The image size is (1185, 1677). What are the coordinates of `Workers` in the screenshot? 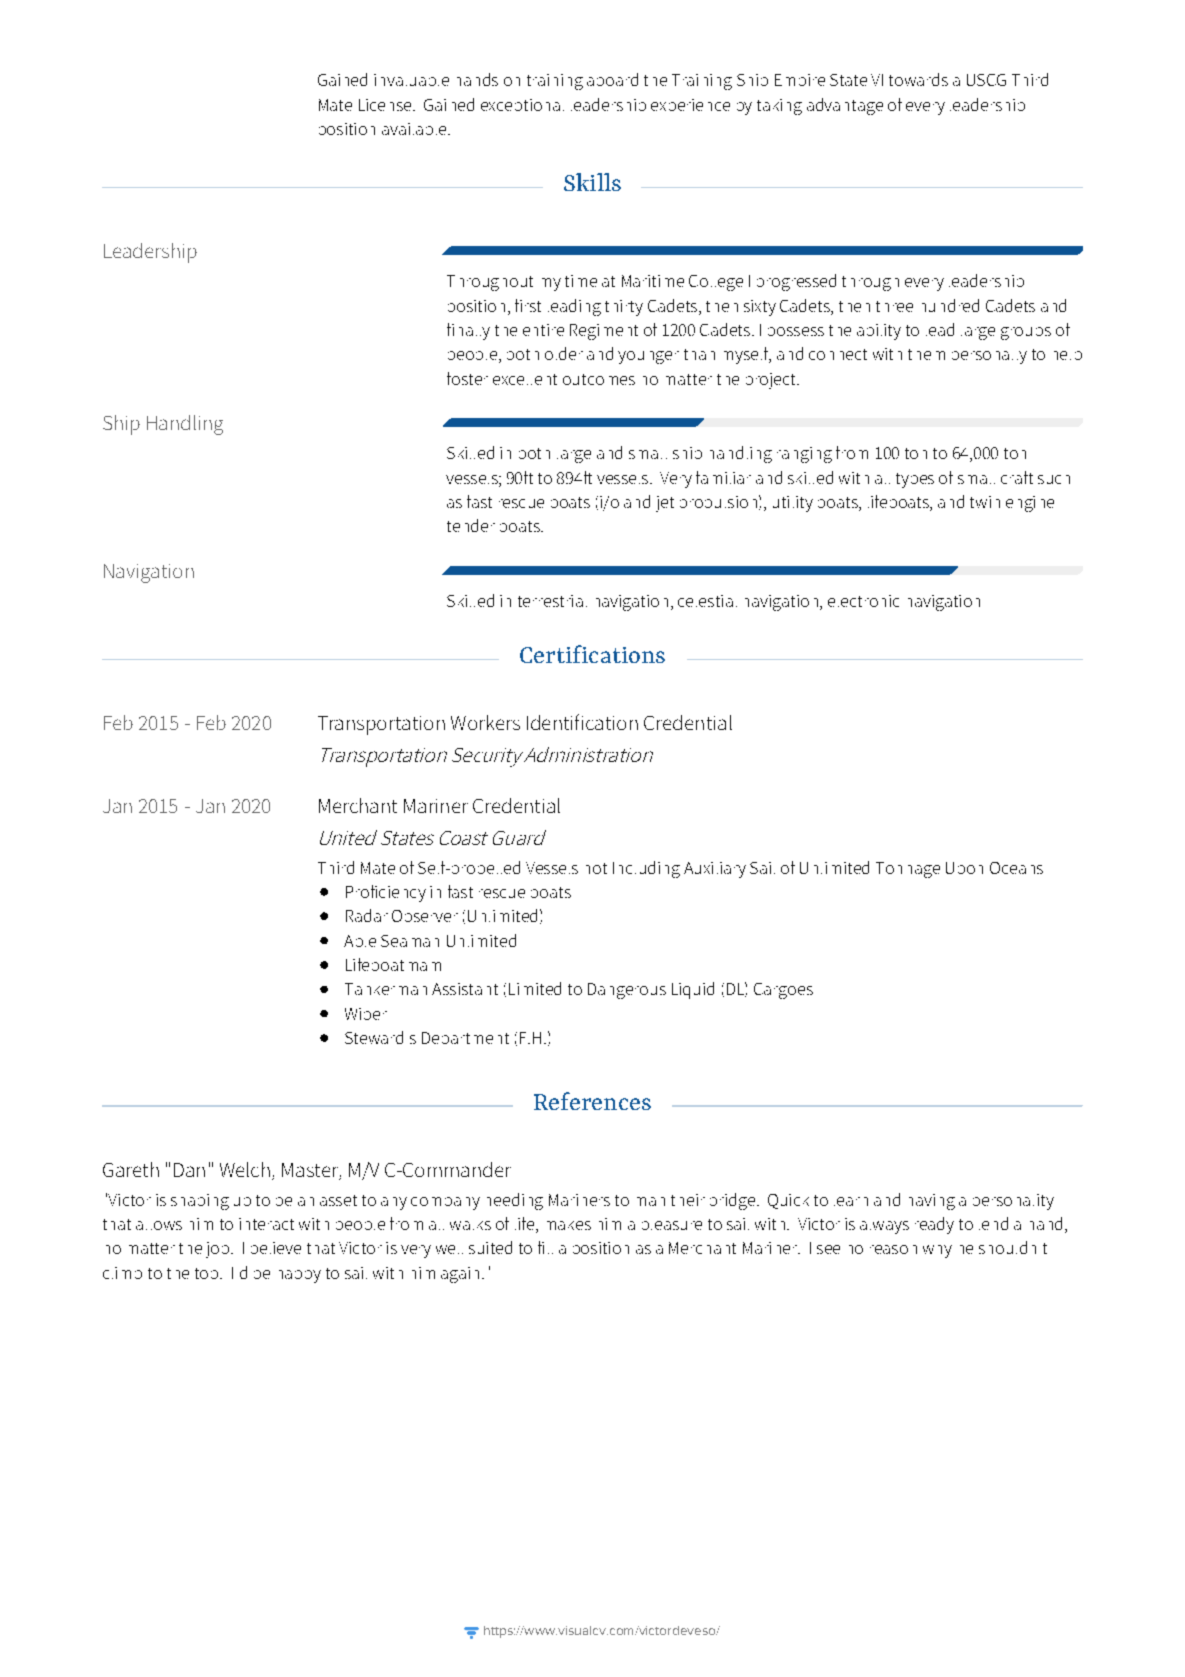 It's located at (485, 722).
